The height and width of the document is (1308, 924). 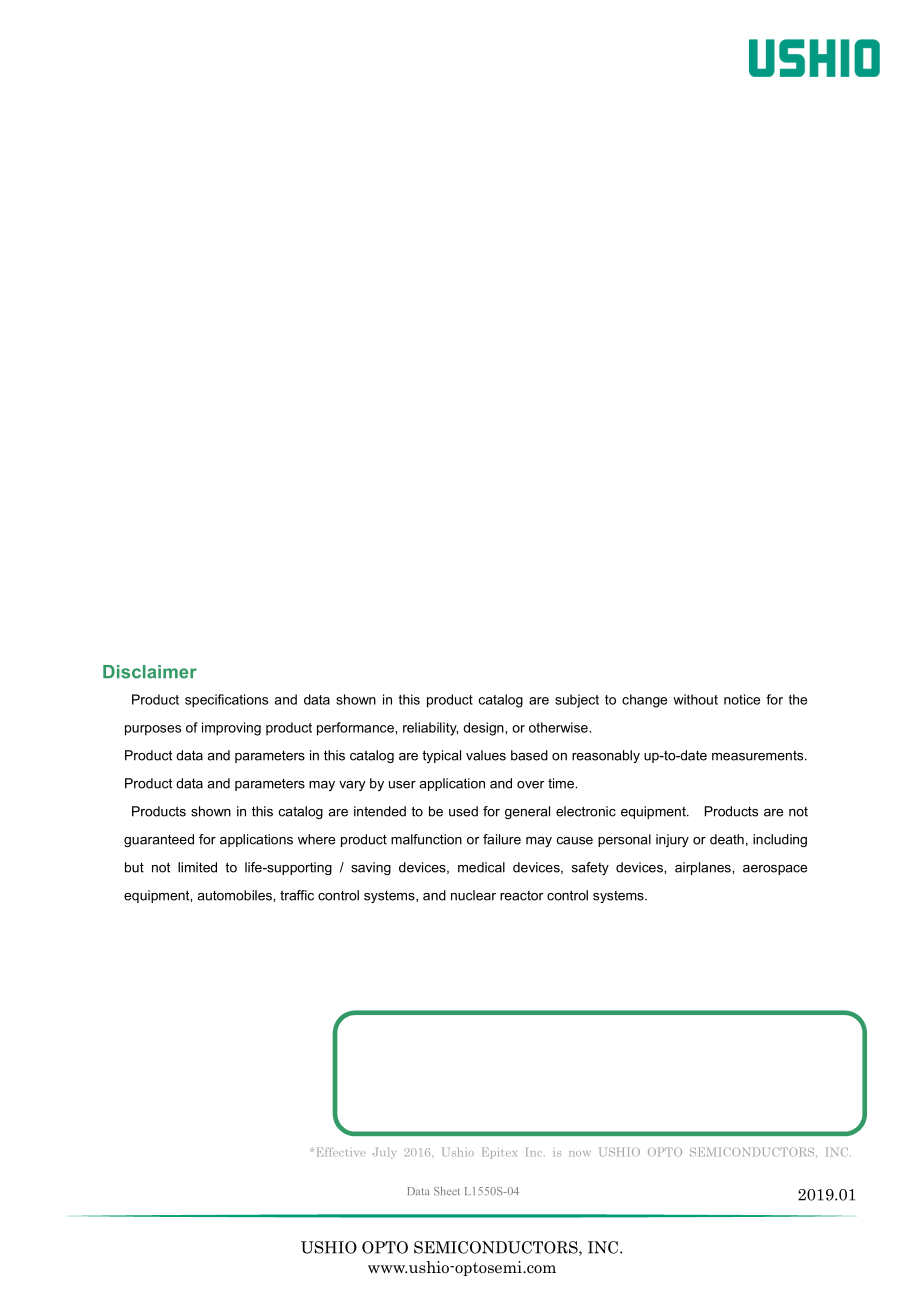 What do you see at coordinates (235, 895) in the document?
I see `automobiles` at bounding box center [235, 895].
